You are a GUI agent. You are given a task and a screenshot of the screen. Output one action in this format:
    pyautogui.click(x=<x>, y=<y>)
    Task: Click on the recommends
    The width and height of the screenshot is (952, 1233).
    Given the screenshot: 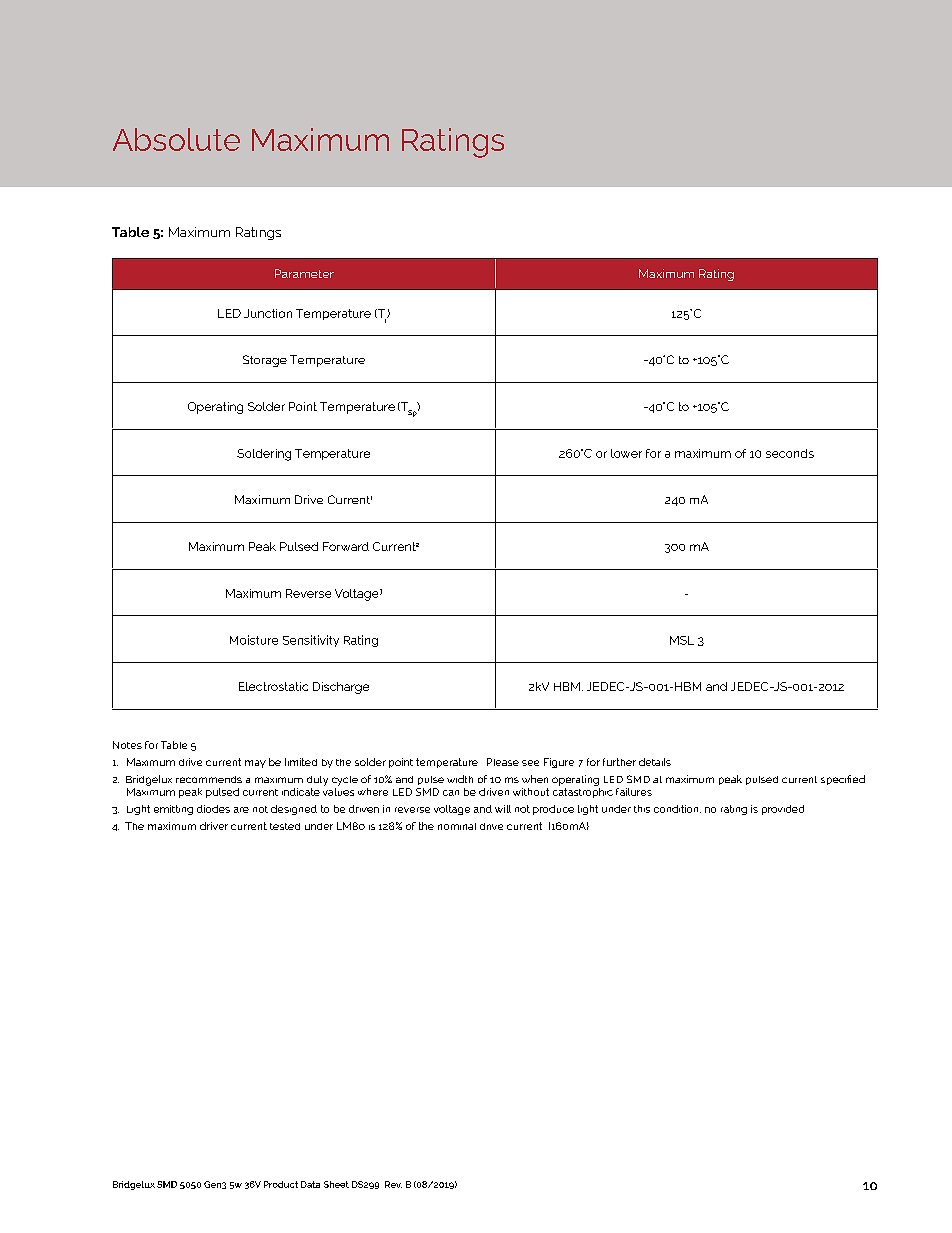 What is the action you would take?
    pyautogui.click(x=209, y=779)
